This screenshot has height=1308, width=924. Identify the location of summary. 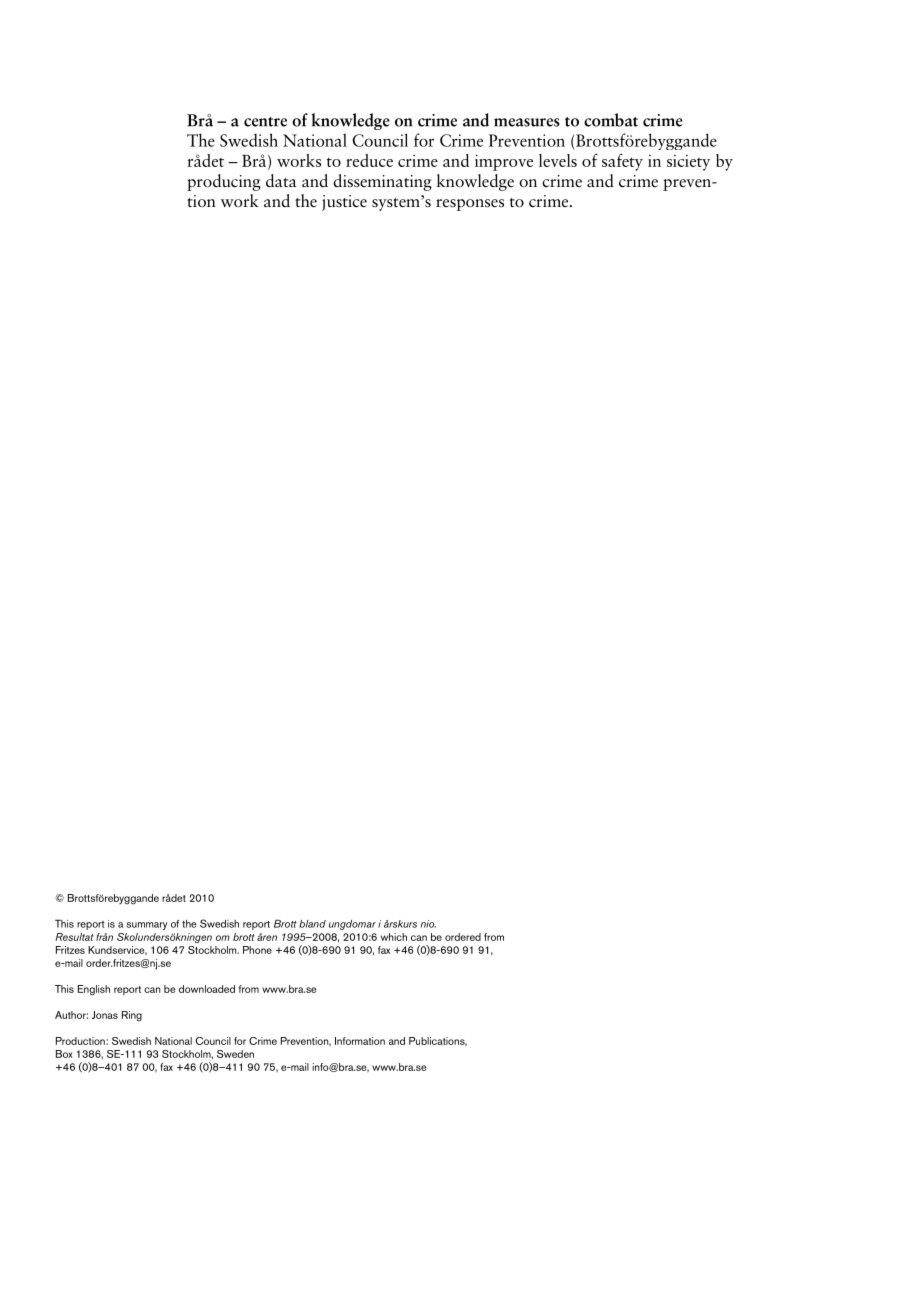
(147, 926).
